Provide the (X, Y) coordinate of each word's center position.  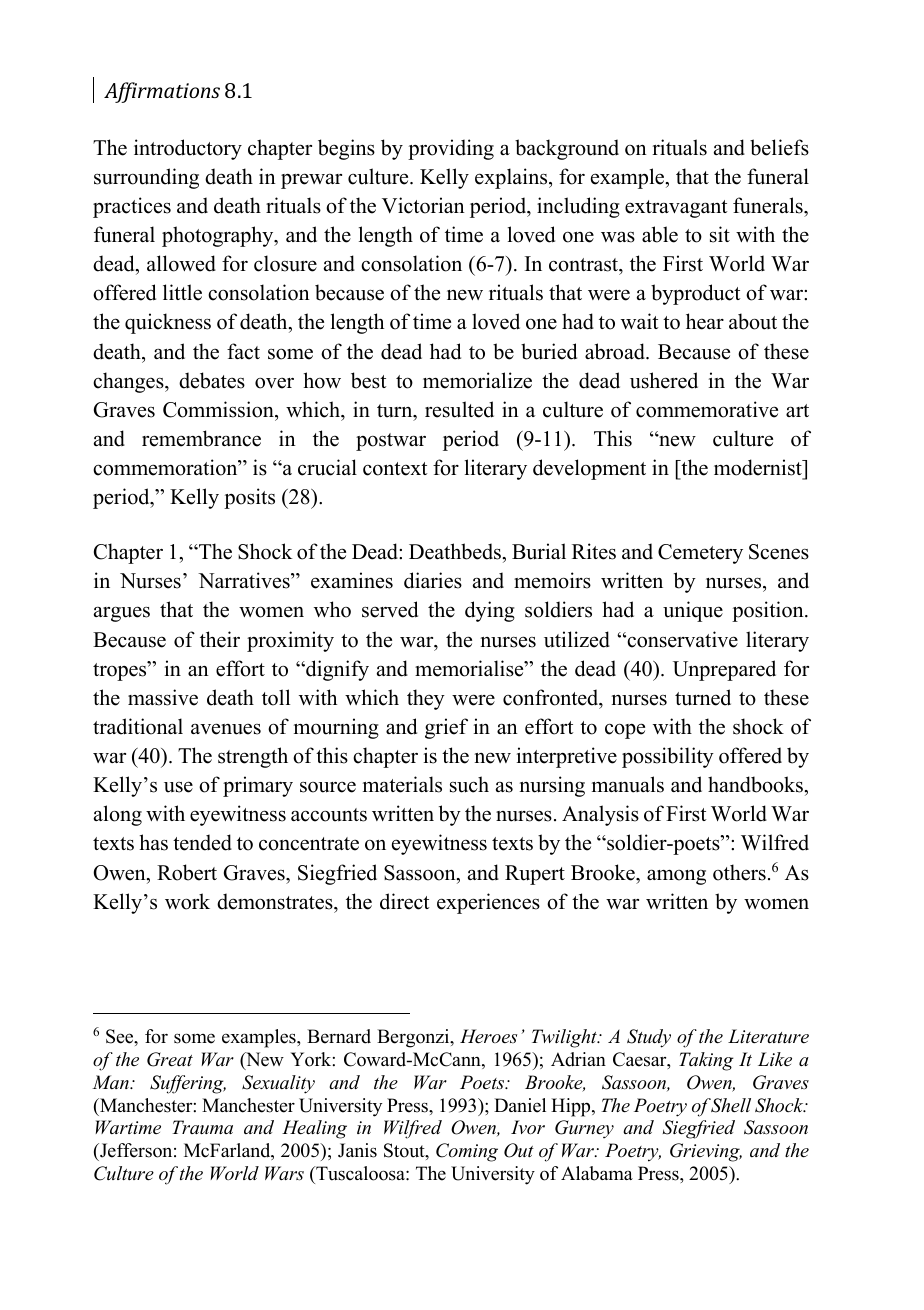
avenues (226, 729)
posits (249, 498)
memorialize (477, 380)
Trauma (202, 1127)
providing (451, 149)
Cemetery (700, 554)
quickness (168, 323)
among (676, 877)
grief (446, 728)
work (187, 901)
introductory (188, 149)
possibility (668, 757)
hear (705, 321)
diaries (433, 580)
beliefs (779, 147)
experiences (488, 903)
